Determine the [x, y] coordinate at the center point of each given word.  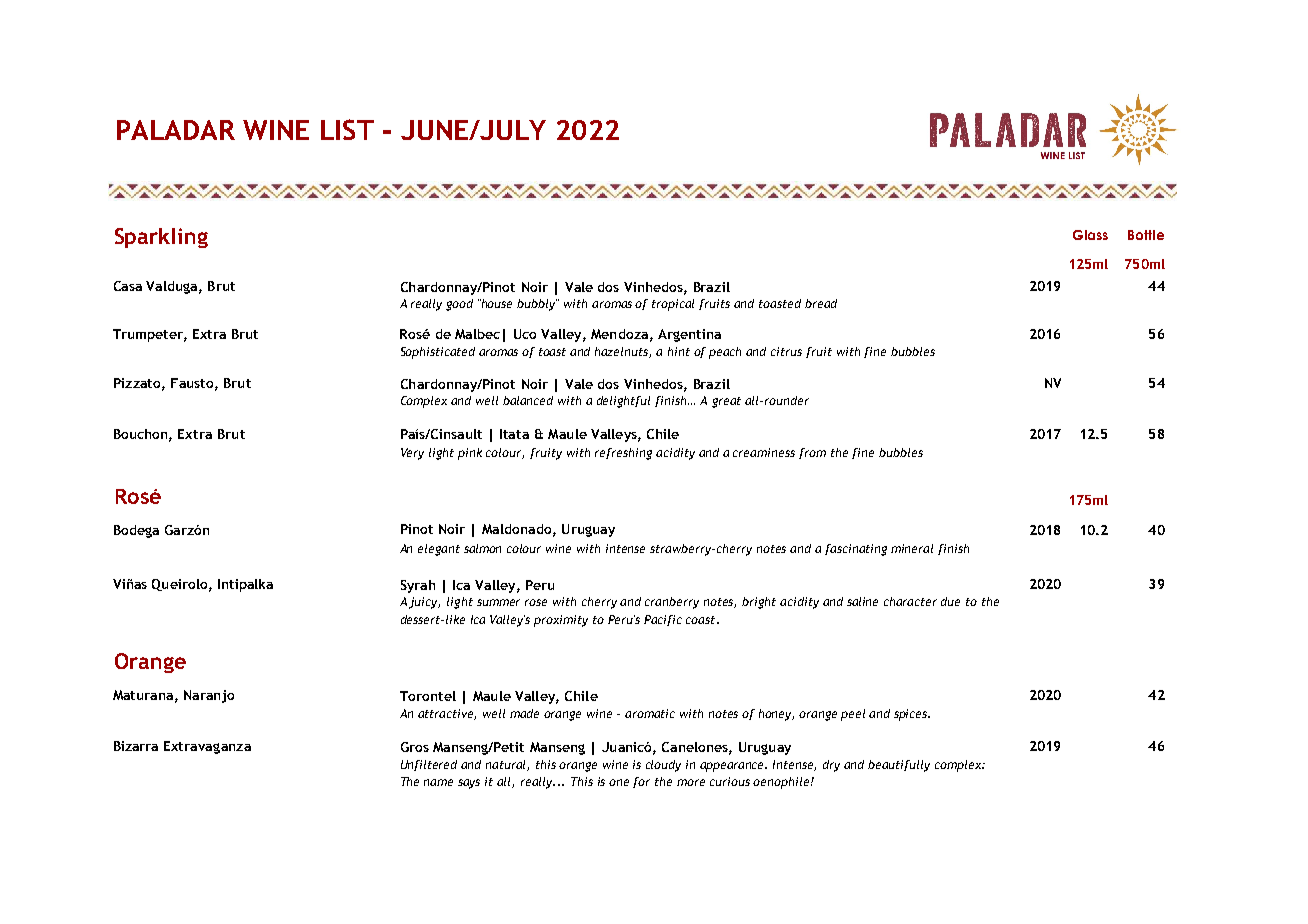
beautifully [899, 766]
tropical [673, 305]
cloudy [663, 766]
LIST [347, 129]
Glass [1090, 235]
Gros [415, 747]
